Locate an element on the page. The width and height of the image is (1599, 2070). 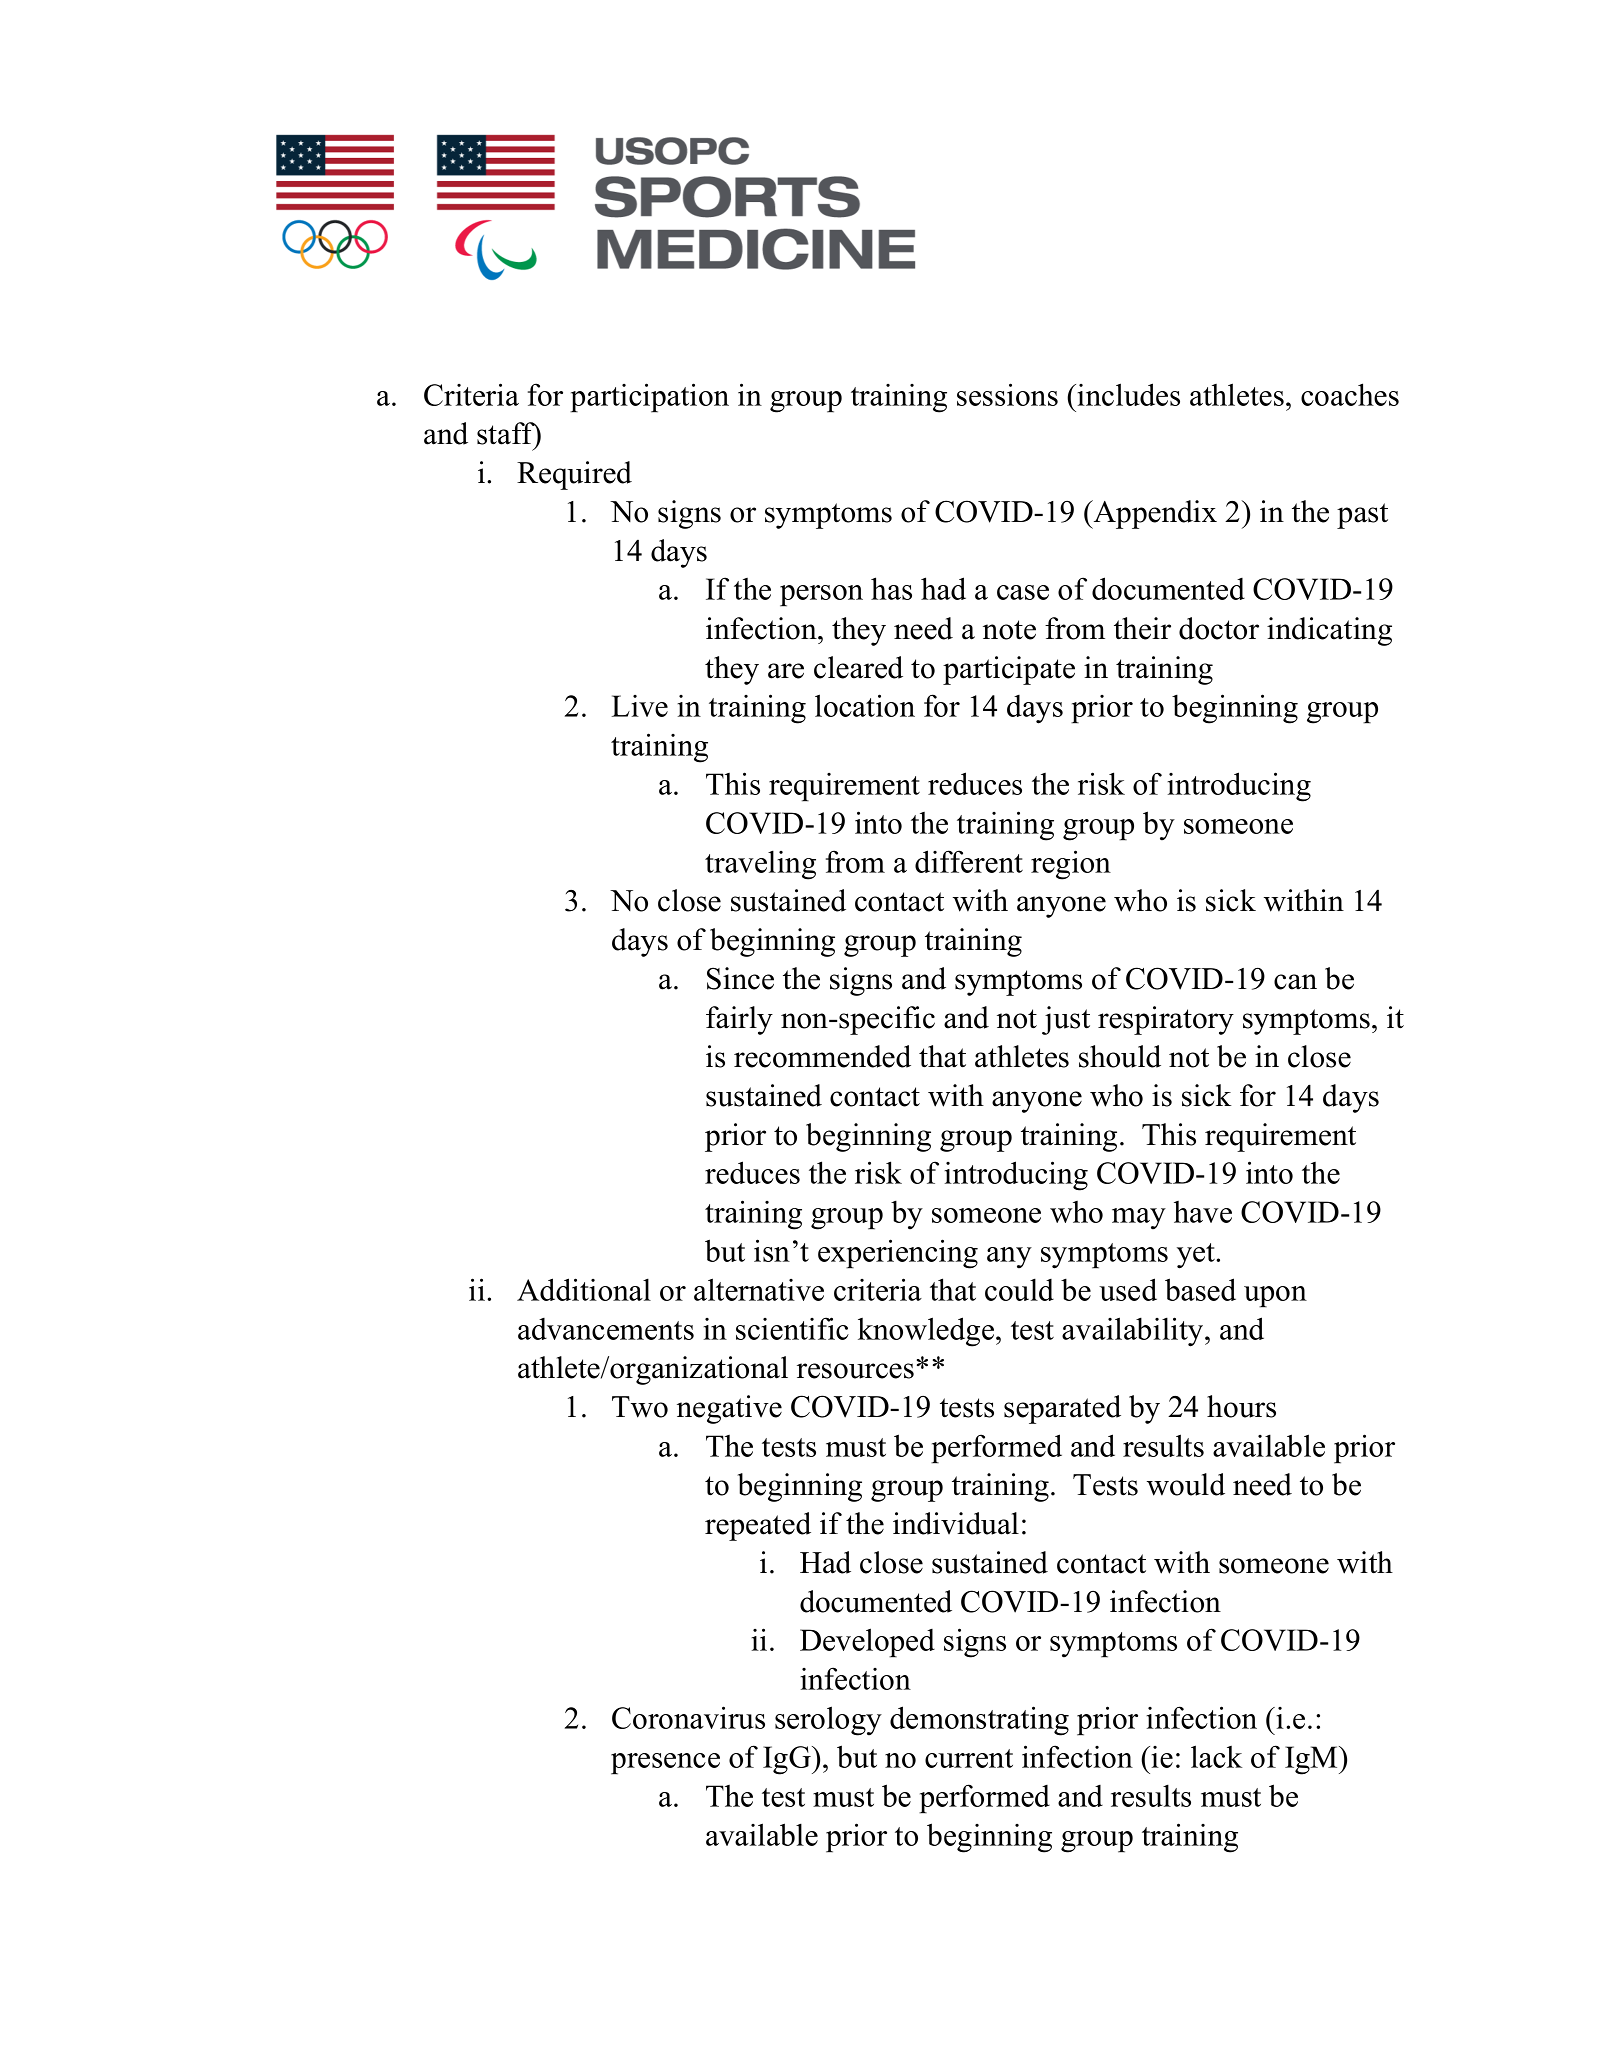
Two is located at coordinates (640, 1407).
